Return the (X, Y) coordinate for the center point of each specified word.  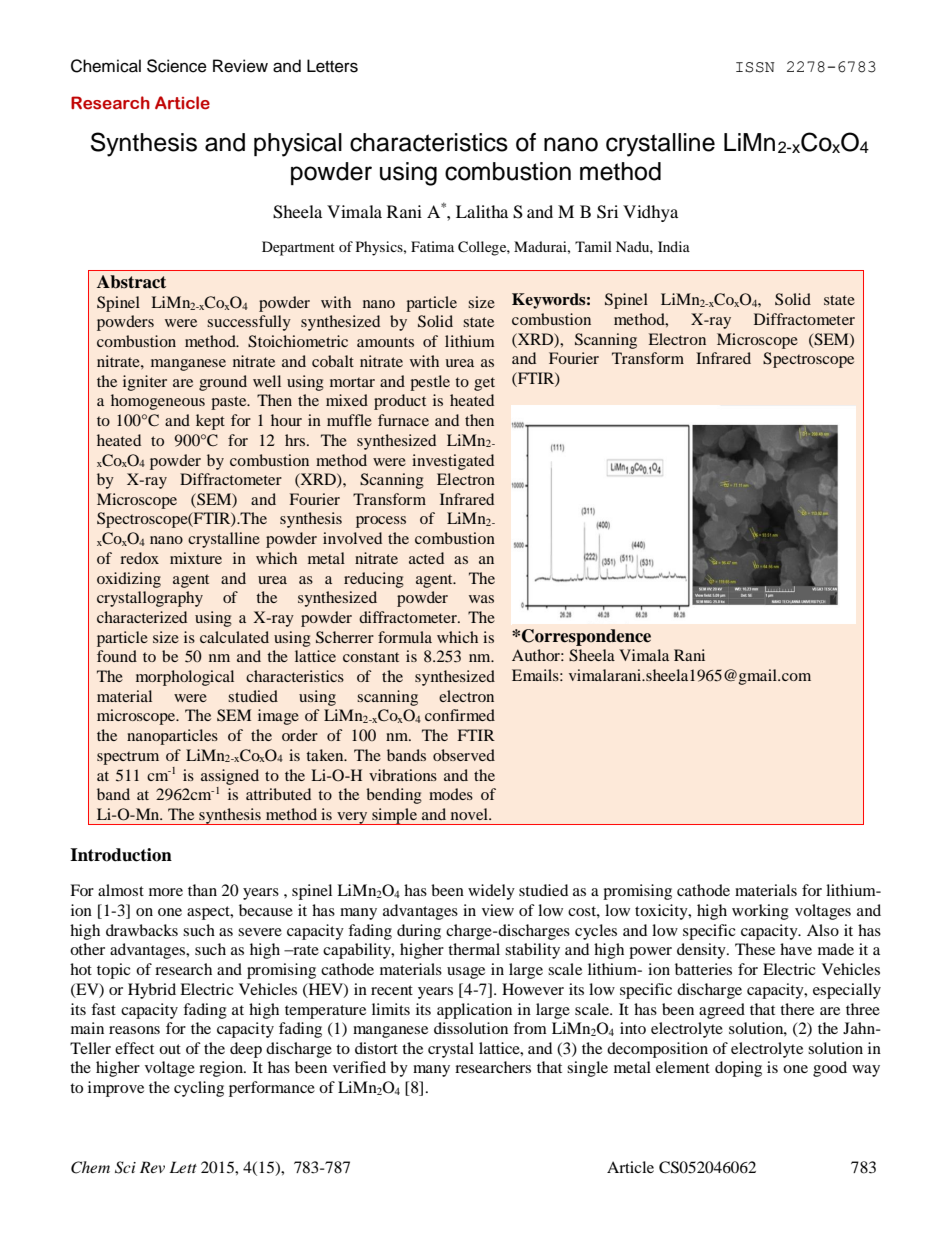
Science (177, 66)
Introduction (121, 855)
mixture (196, 558)
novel (470, 814)
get (484, 384)
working (760, 912)
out (170, 1049)
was (481, 599)
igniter (145, 383)
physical (298, 145)
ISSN (755, 67)
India (674, 246)
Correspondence (586, 637)
